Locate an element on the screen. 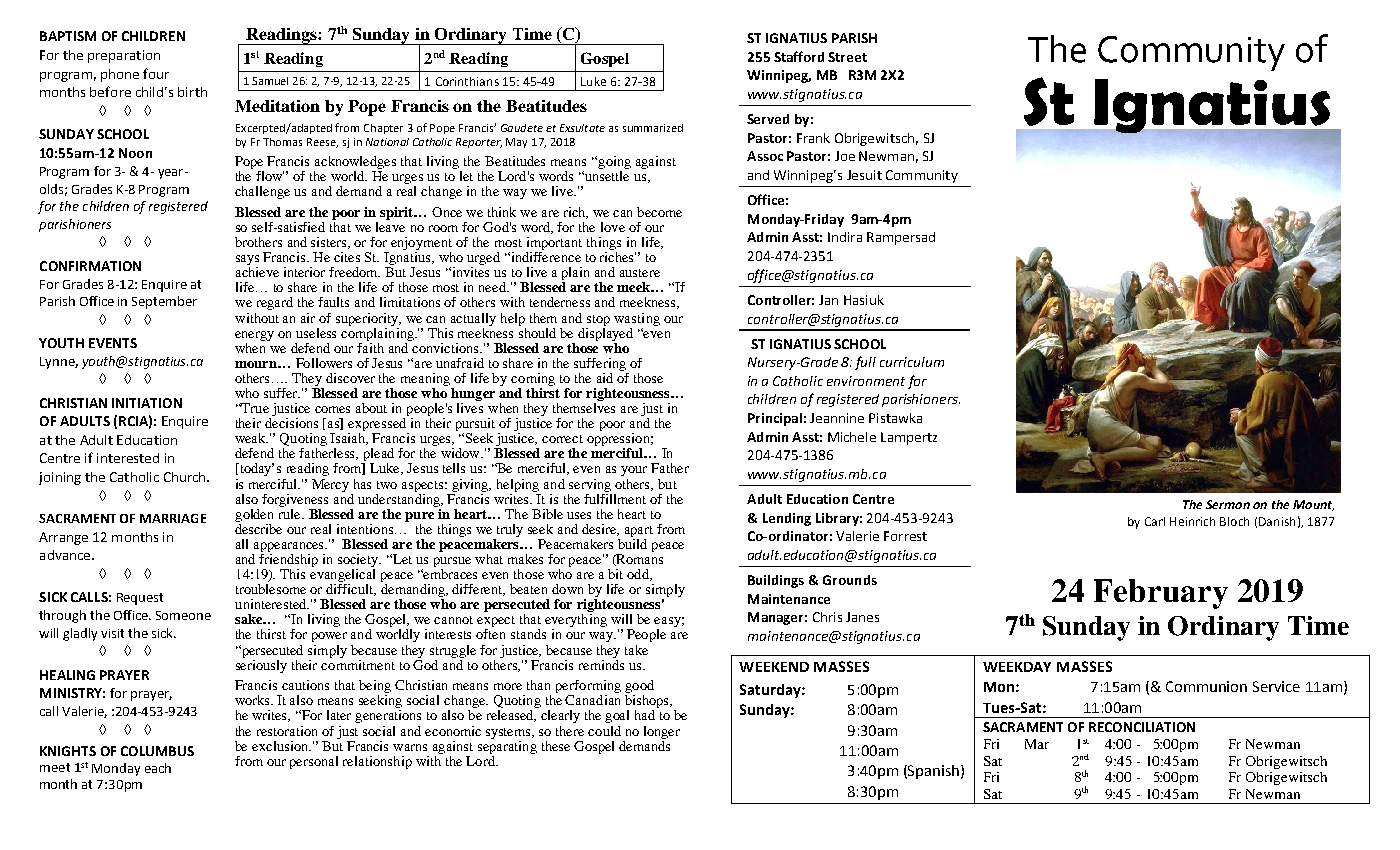 This screenshot has width=1400, height=850. Street is located at coordinates (847, 57).
